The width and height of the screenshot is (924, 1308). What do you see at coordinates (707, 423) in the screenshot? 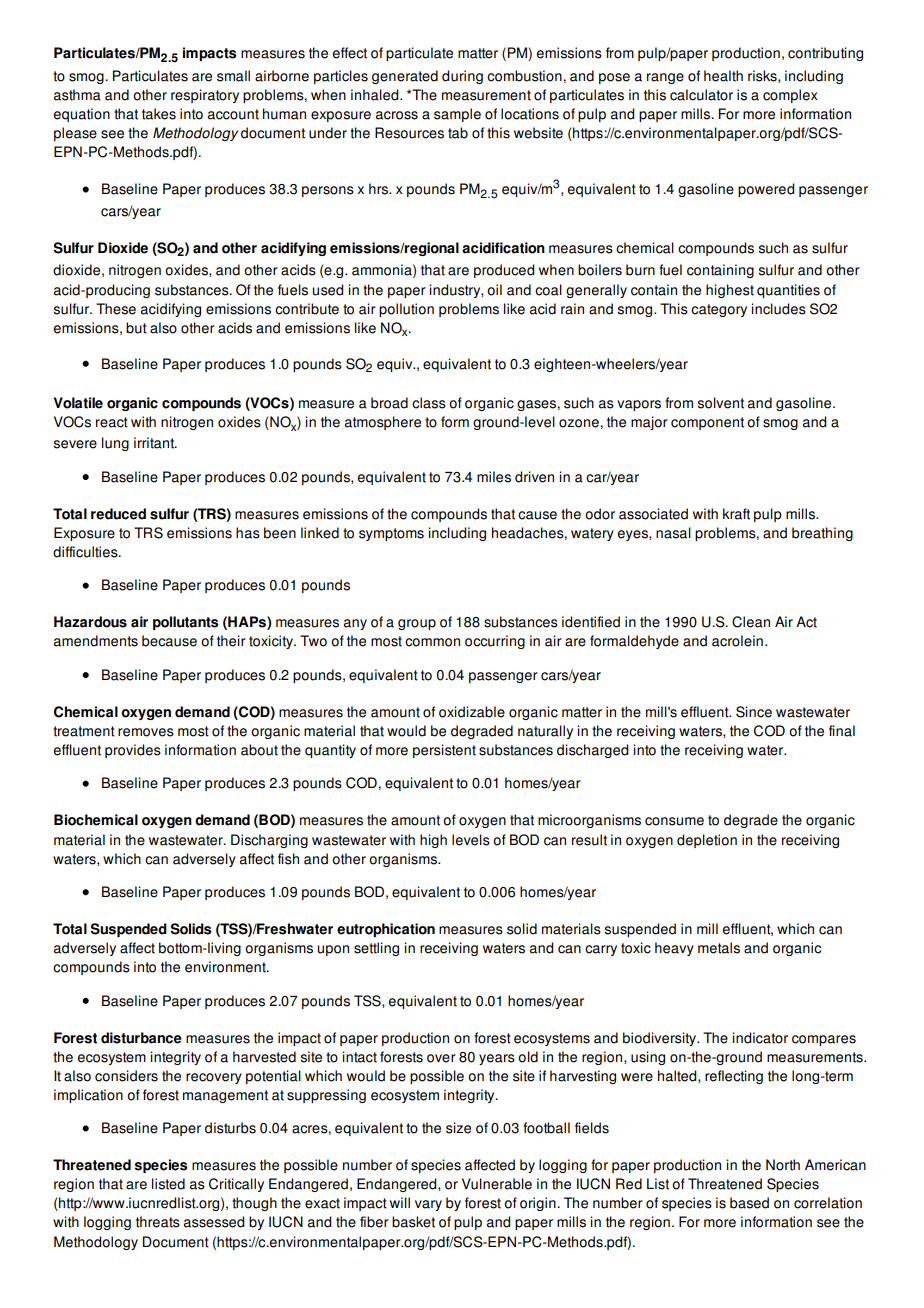
I see `component` at bounding box center [707, 423].
